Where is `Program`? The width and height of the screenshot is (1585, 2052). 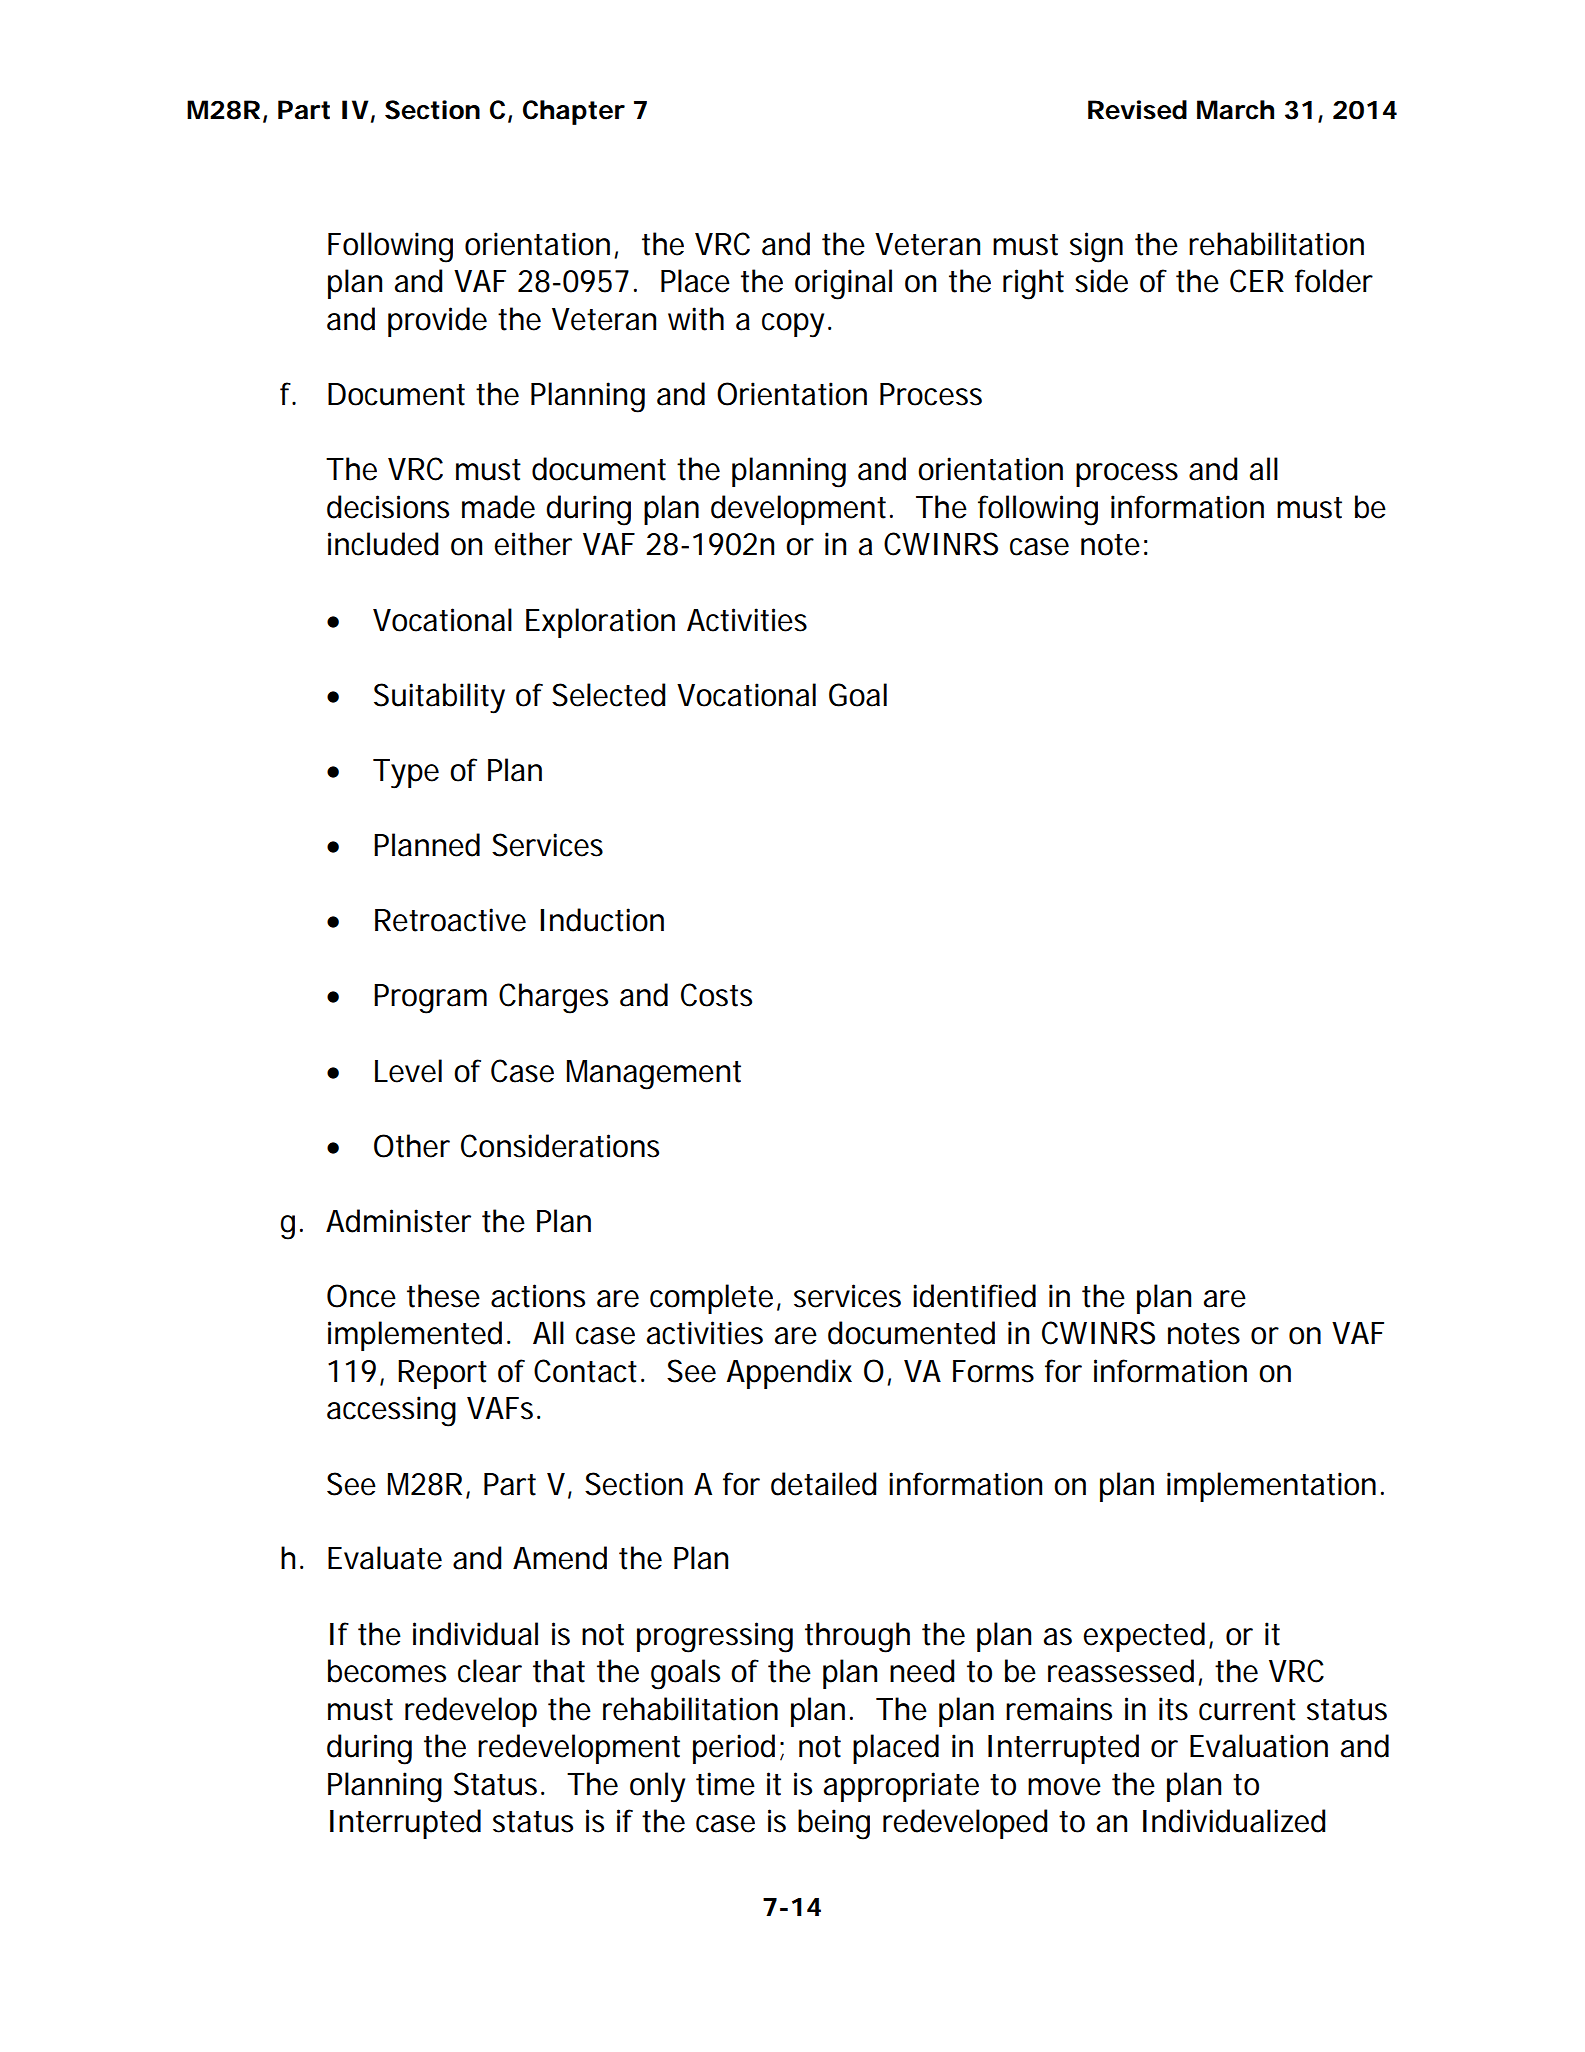
Program is located at coordinates (430, 999).
